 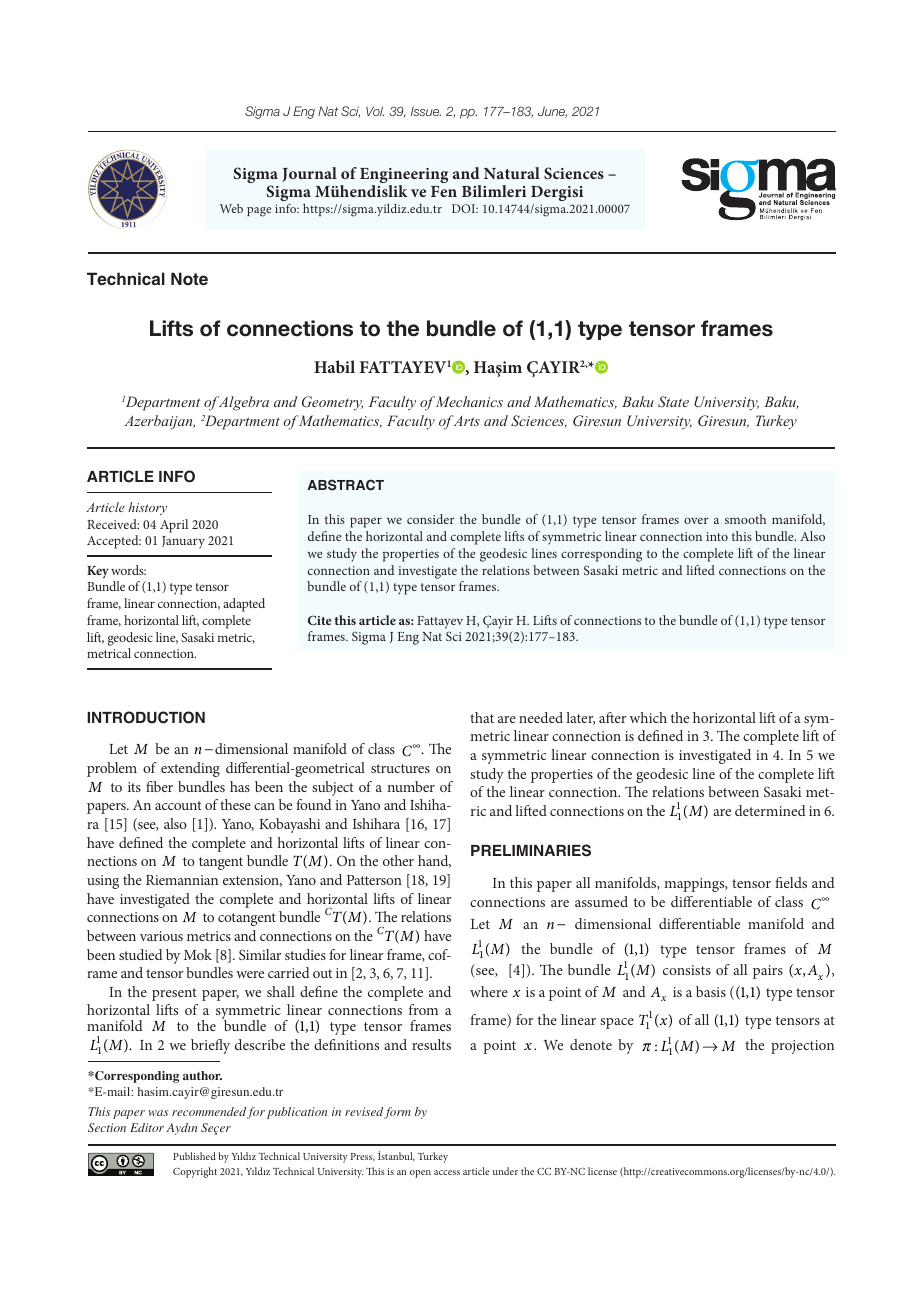 What do you see at coordinates (717, 536) in the screenshot?
I see `into` at bounding box center [717, 536].
